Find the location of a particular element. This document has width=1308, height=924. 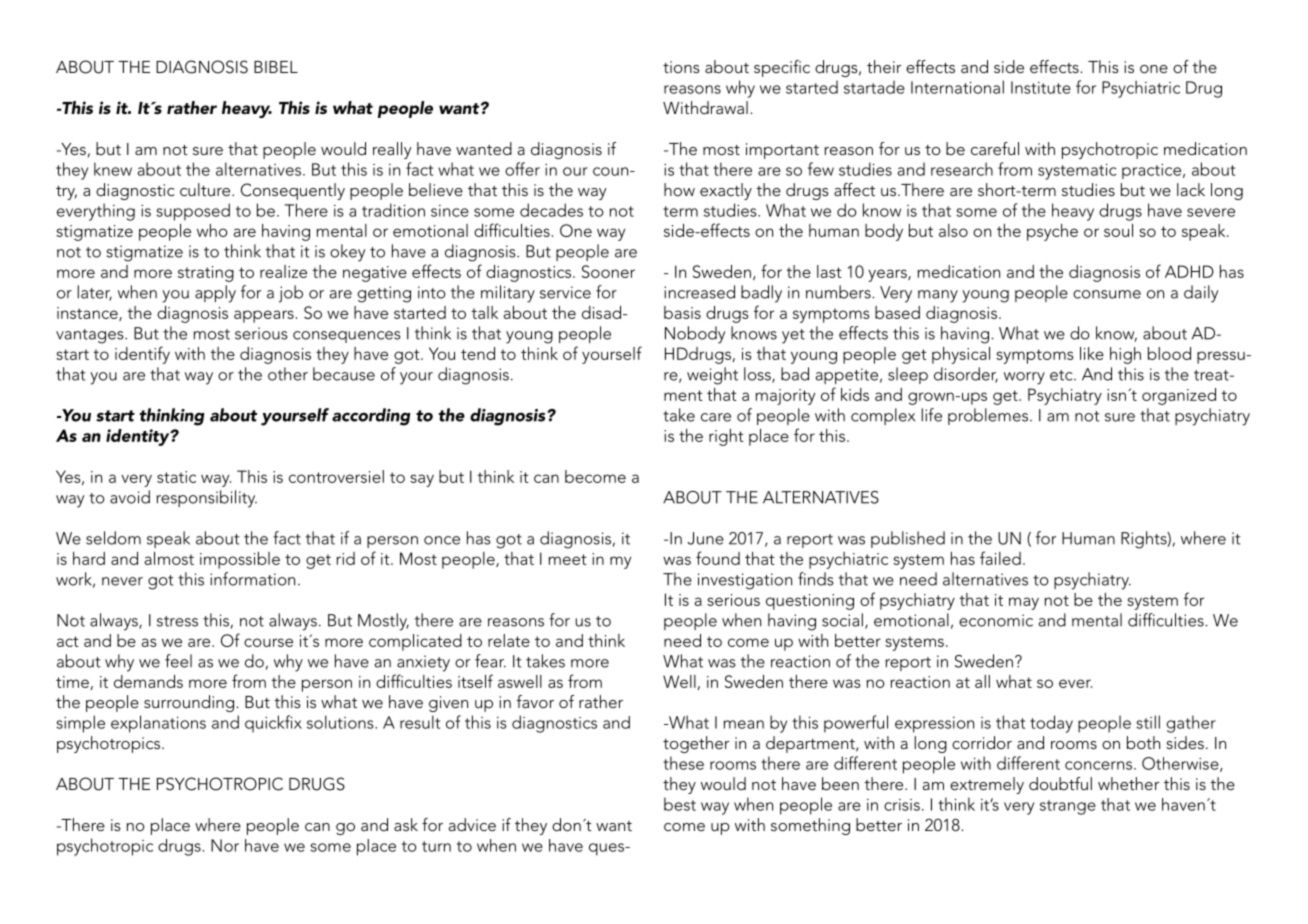

say is located at coordinates (422, 480).
